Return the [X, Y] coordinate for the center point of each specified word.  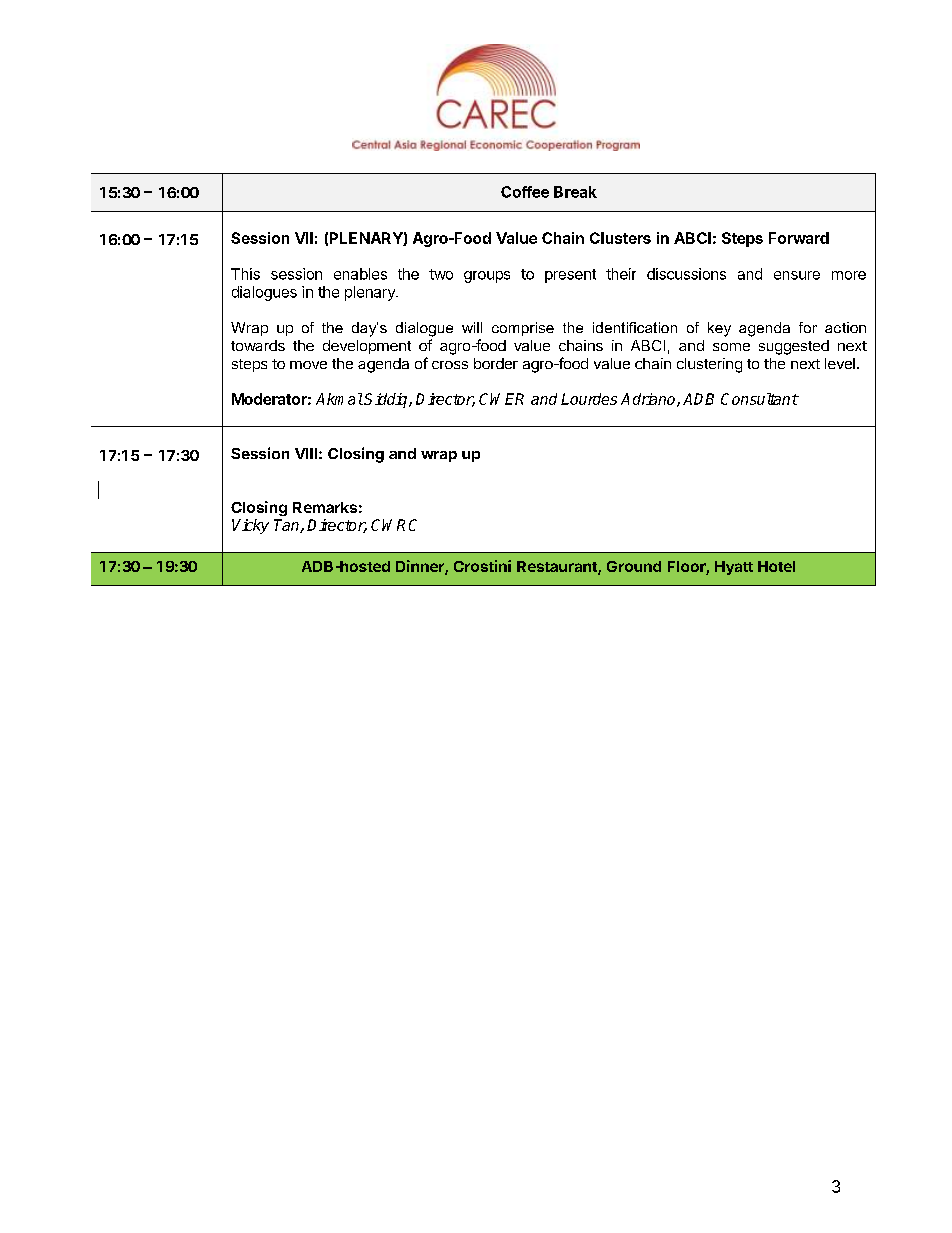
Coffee [525, 192]
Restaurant [558, 568]
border [496, 363]
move [308, 365]
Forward [799, 238]
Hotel [776, 566]
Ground [634, 566]
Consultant [759, 399]
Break [575, 192]
